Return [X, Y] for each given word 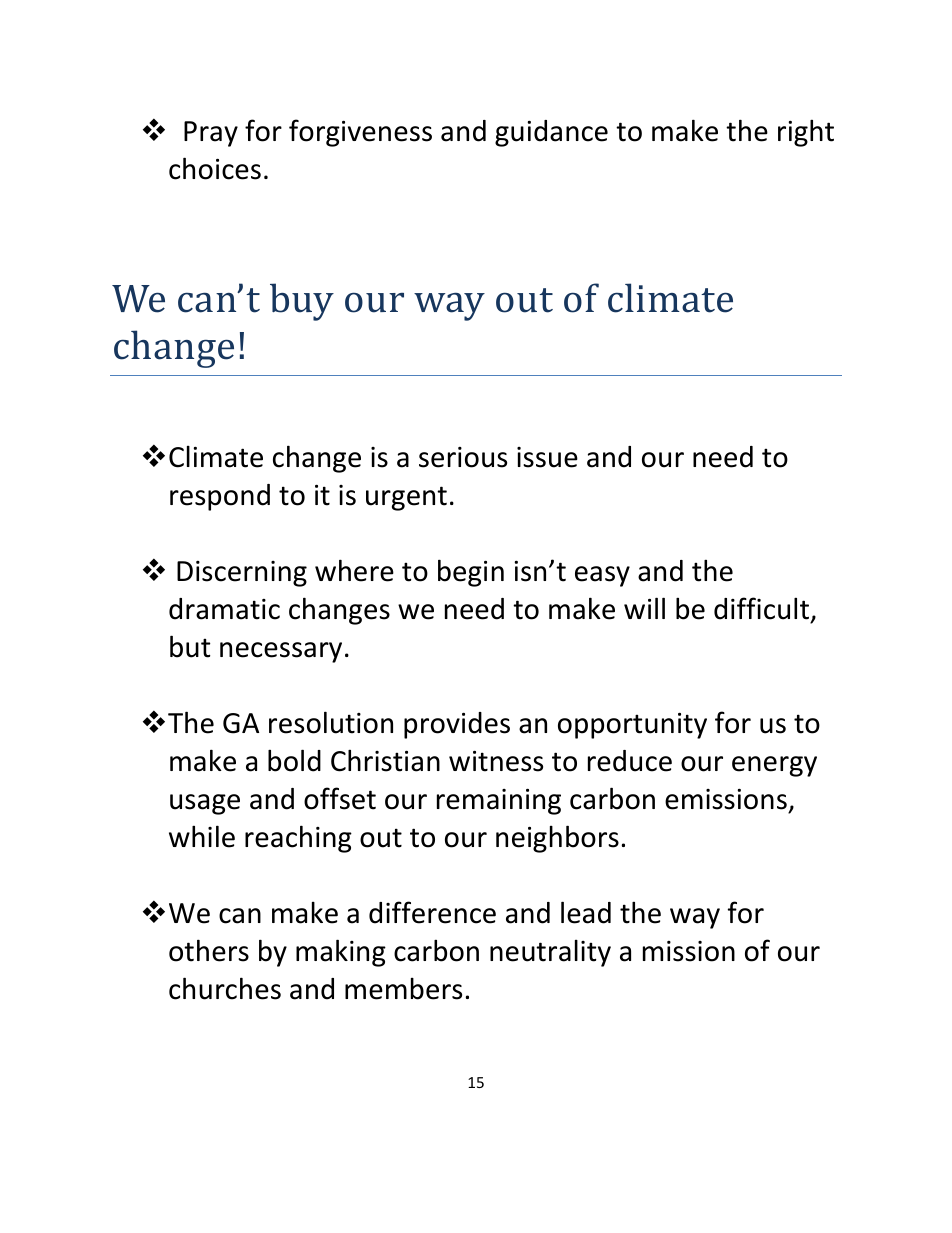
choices [215, 168]
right [806, 133]
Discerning [242, 574]
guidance [551, 133]
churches [225, 988]
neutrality [550, 953]
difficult [761, 608]
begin [471, 573]
